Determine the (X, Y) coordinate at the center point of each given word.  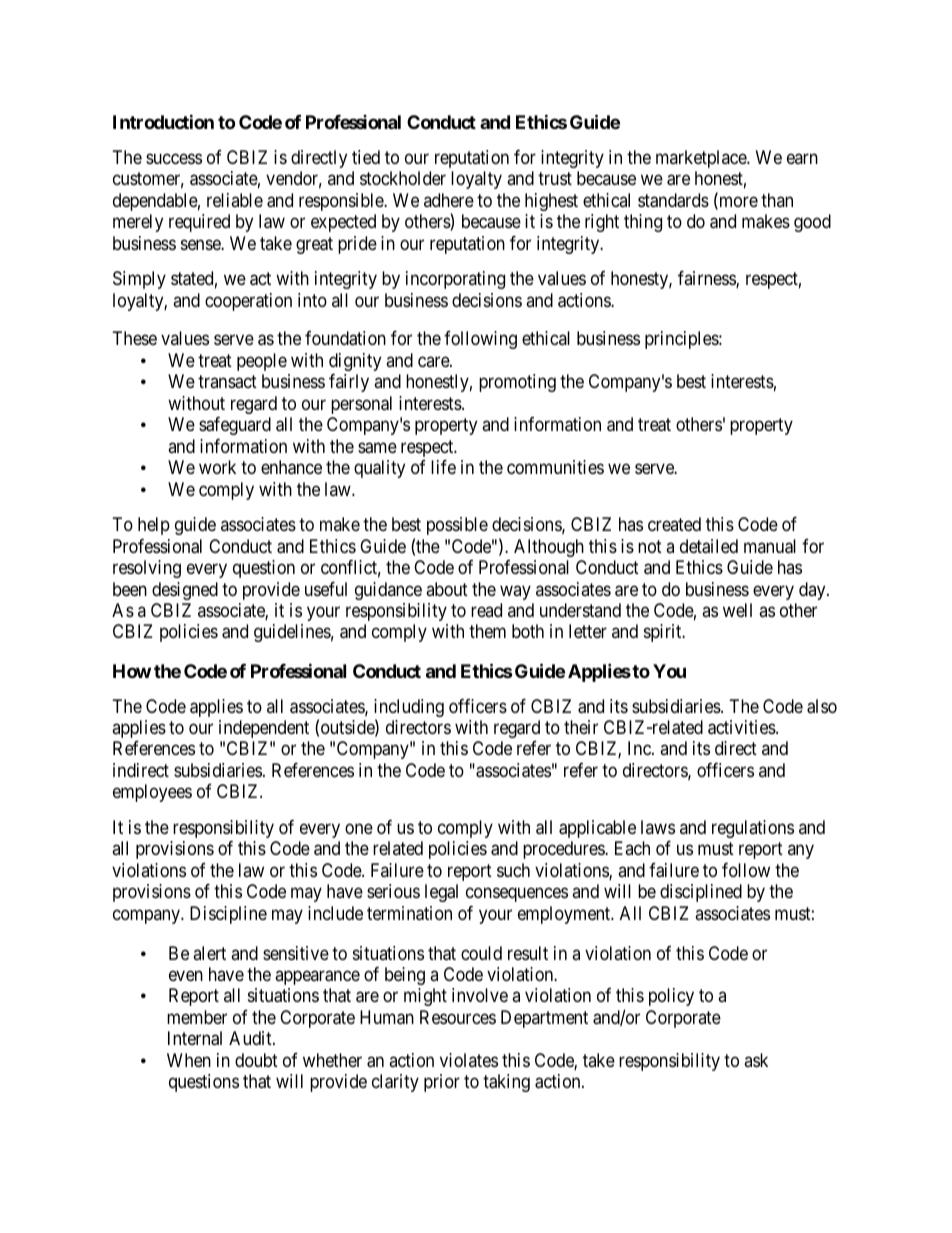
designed (185, 591)
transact (227, 382)
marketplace (702, 159)
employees (152, 793)
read (486, 610)
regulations (753, 829)
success (174, 158)
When (189, 1060)
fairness (707, 279)
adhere (449, 200)
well (737, 610)
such (513, 870)
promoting (517, 383)
